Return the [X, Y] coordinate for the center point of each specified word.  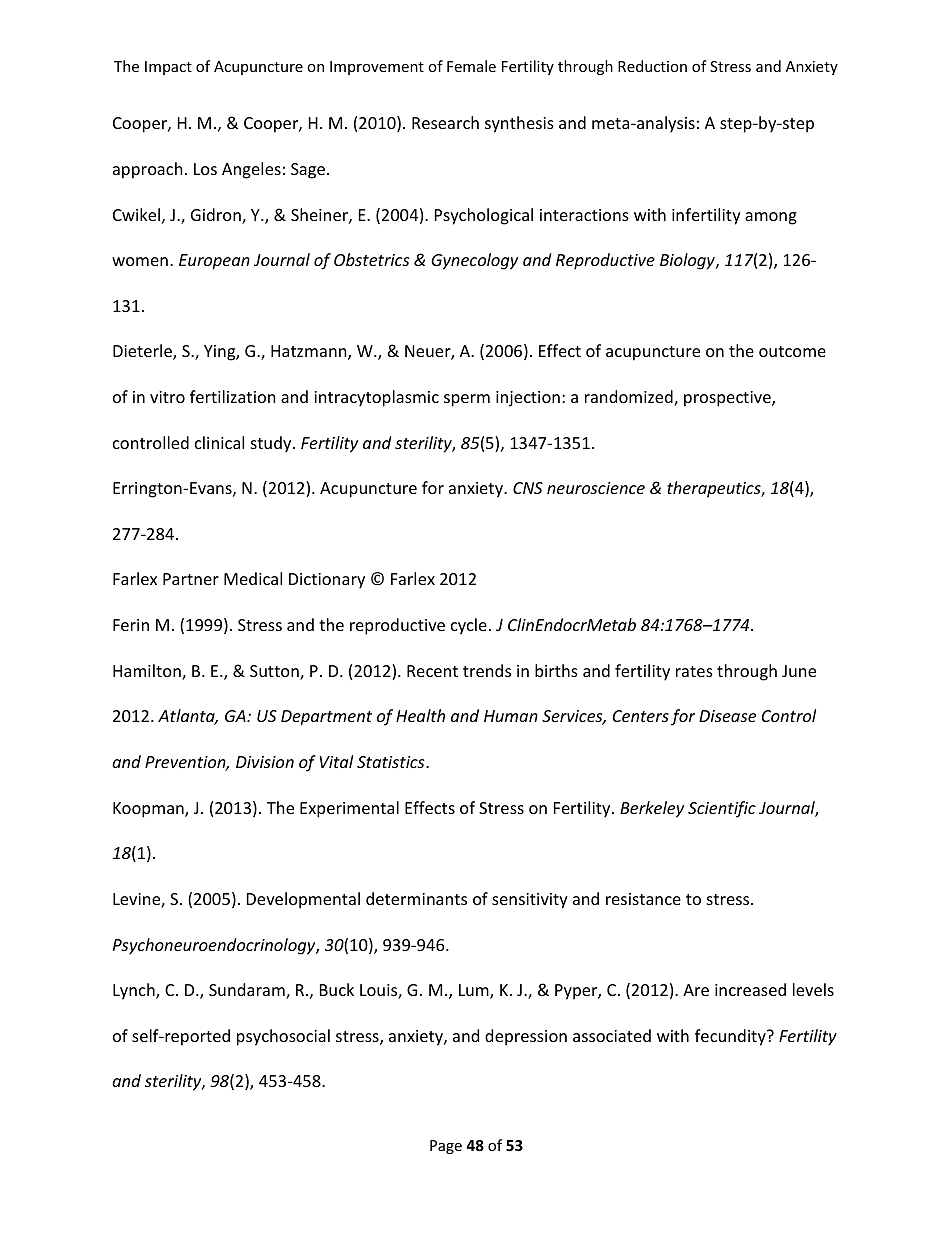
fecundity [731, 1037]
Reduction [652, 66]
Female [471, 66]
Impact [168, 68]
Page [446, 1147]
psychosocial [283, 1037]
